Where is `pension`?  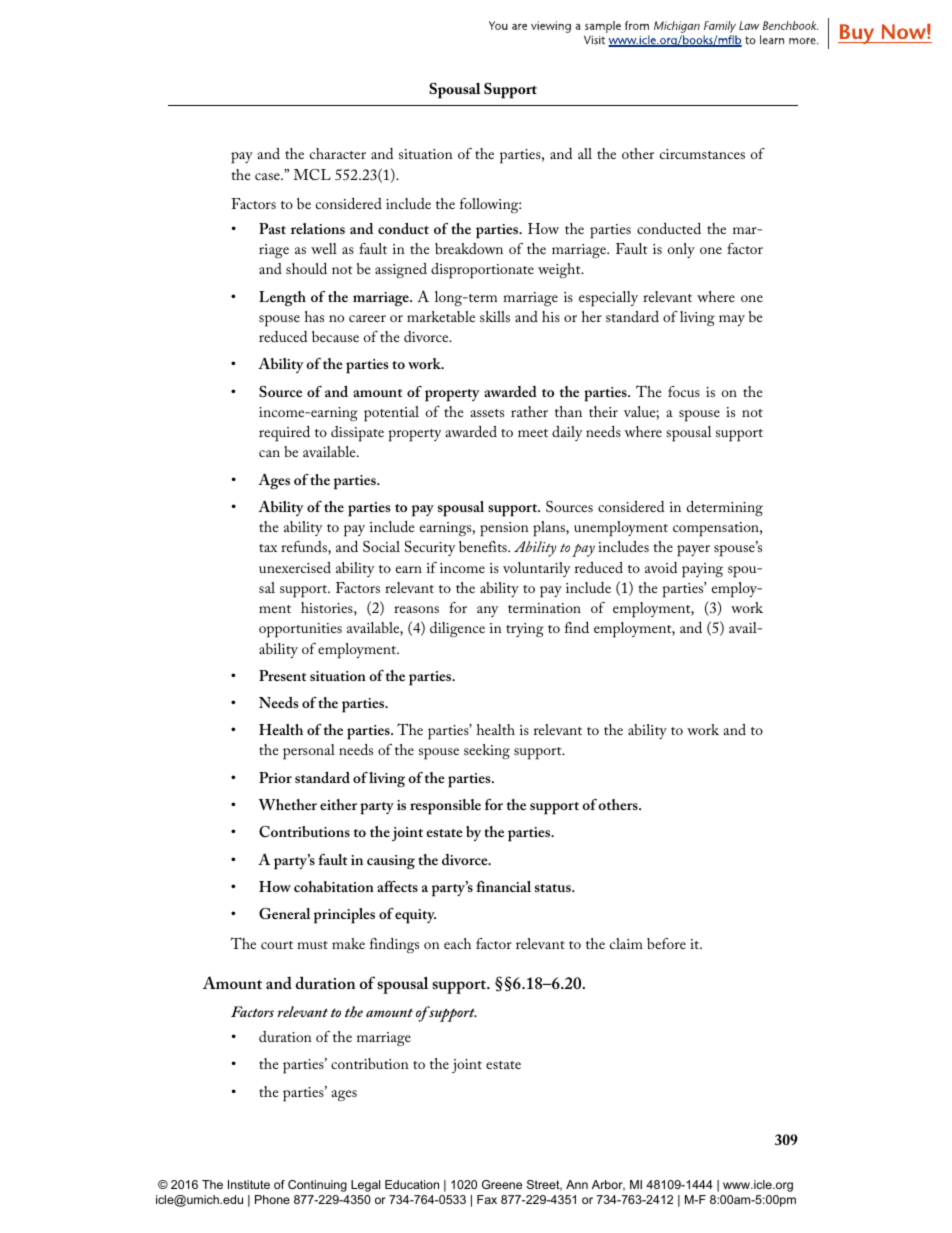
pension is located at coordinates (504, 529).
